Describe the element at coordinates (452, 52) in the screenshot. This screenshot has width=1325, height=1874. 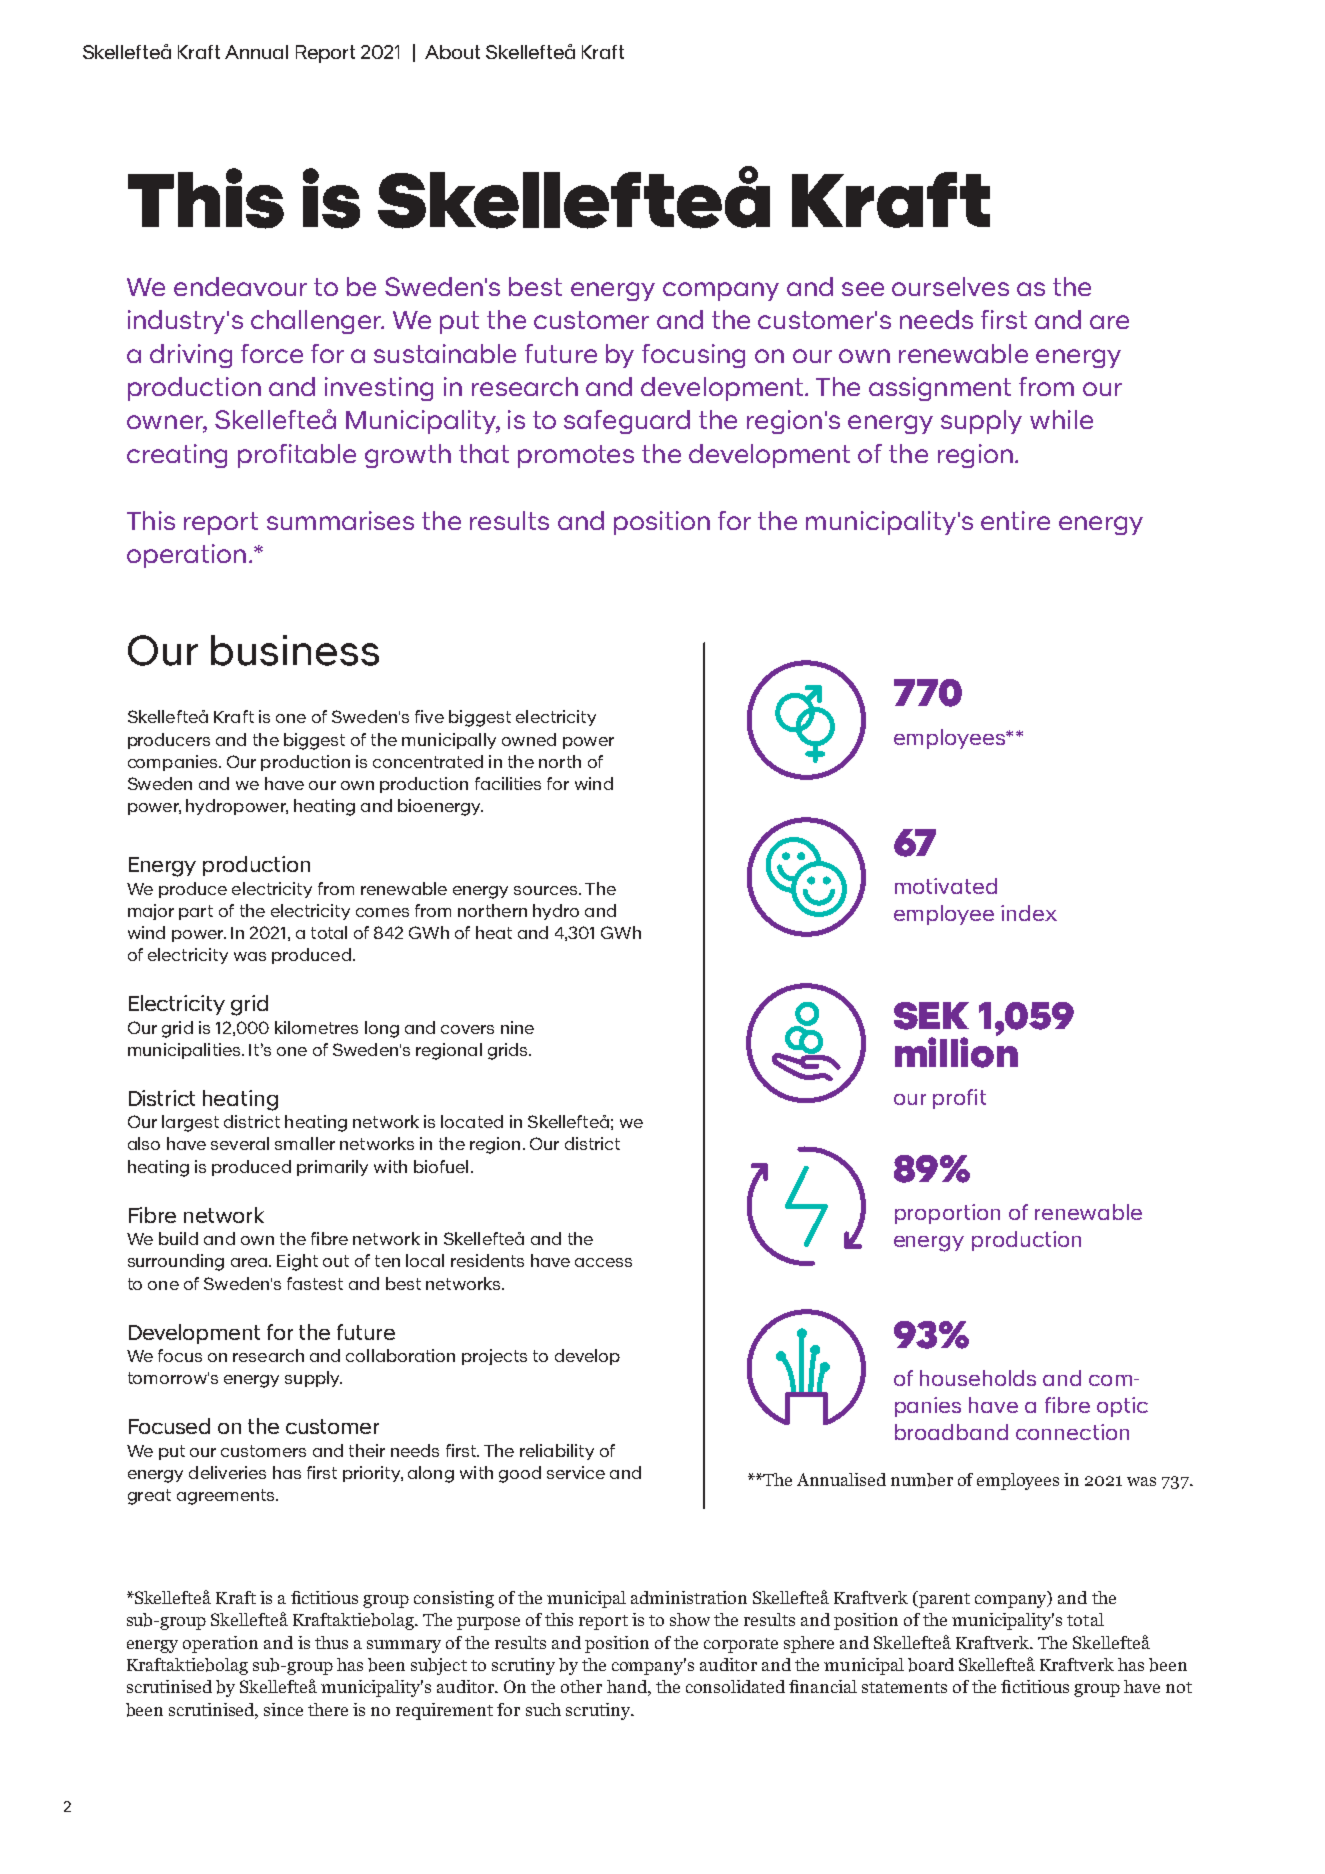
I see `About` at that location.
